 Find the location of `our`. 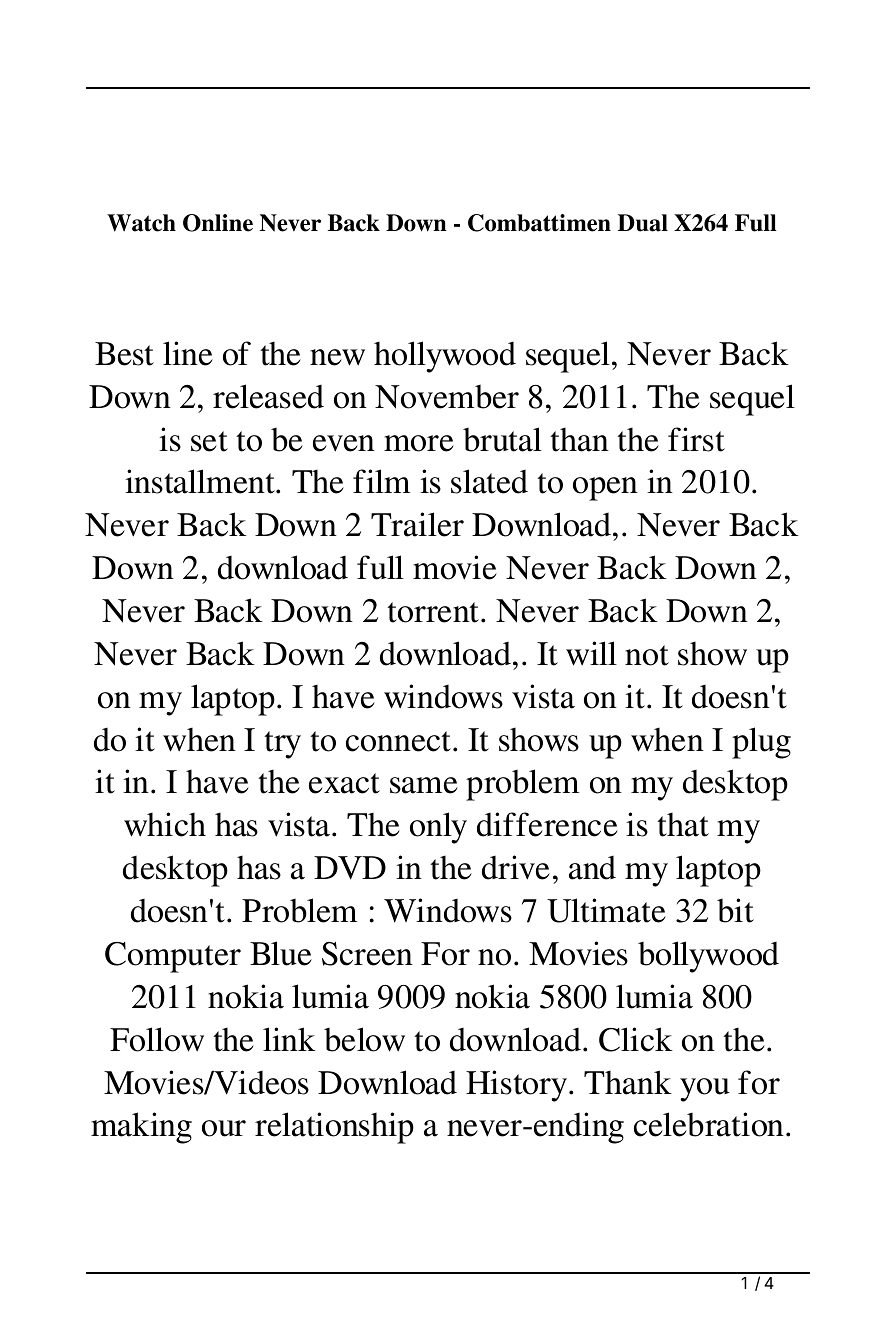

our is located at coordinates (224, 1128).
